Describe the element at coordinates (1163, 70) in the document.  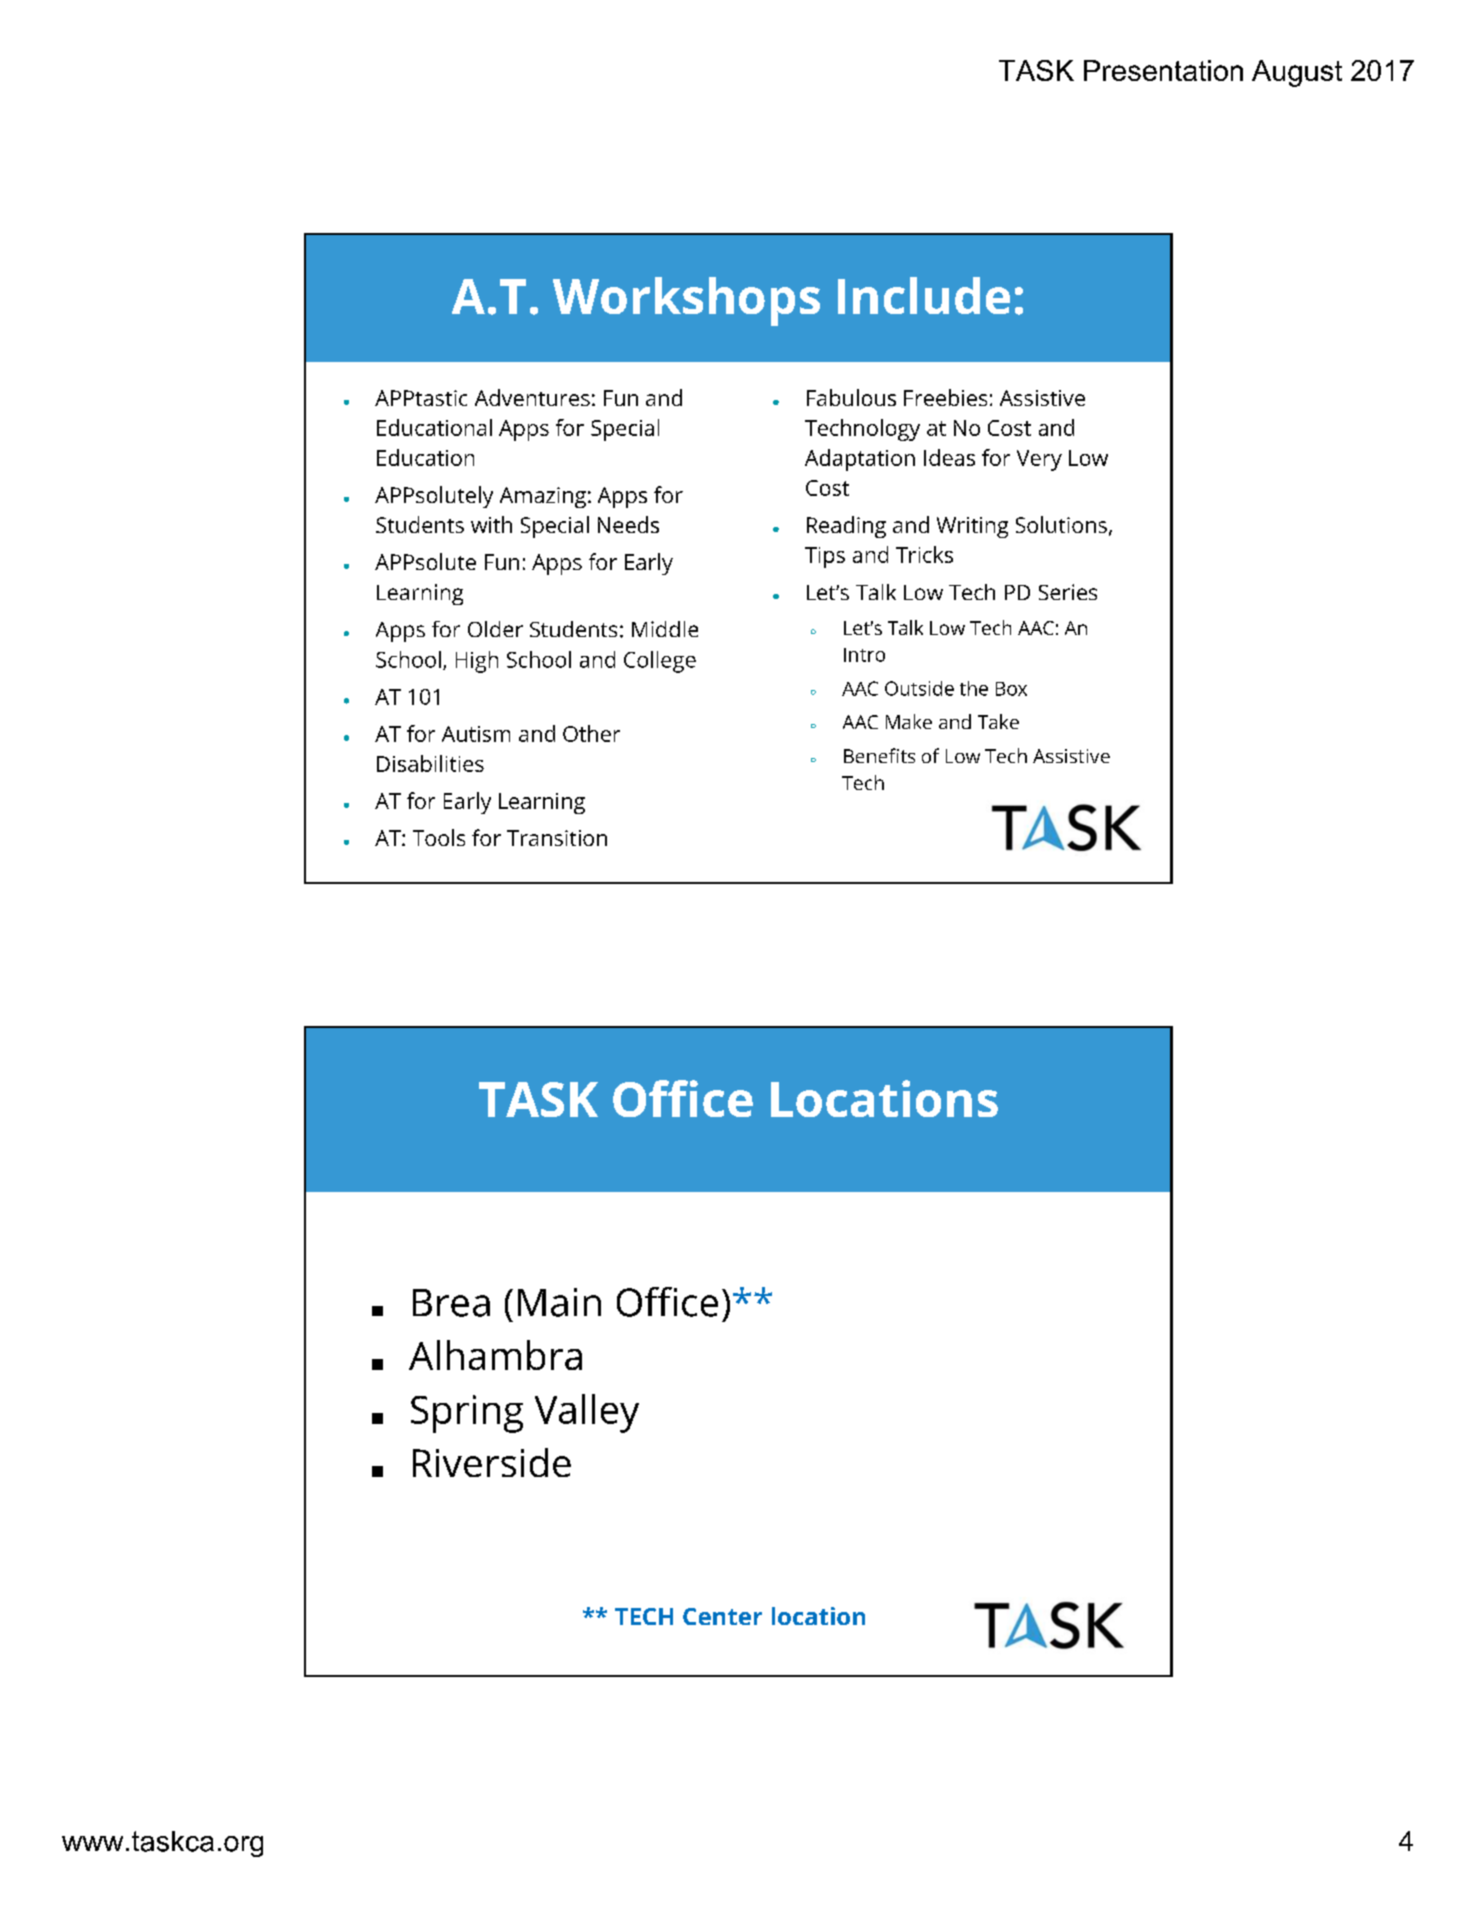
I see `Presentation` at that location.
